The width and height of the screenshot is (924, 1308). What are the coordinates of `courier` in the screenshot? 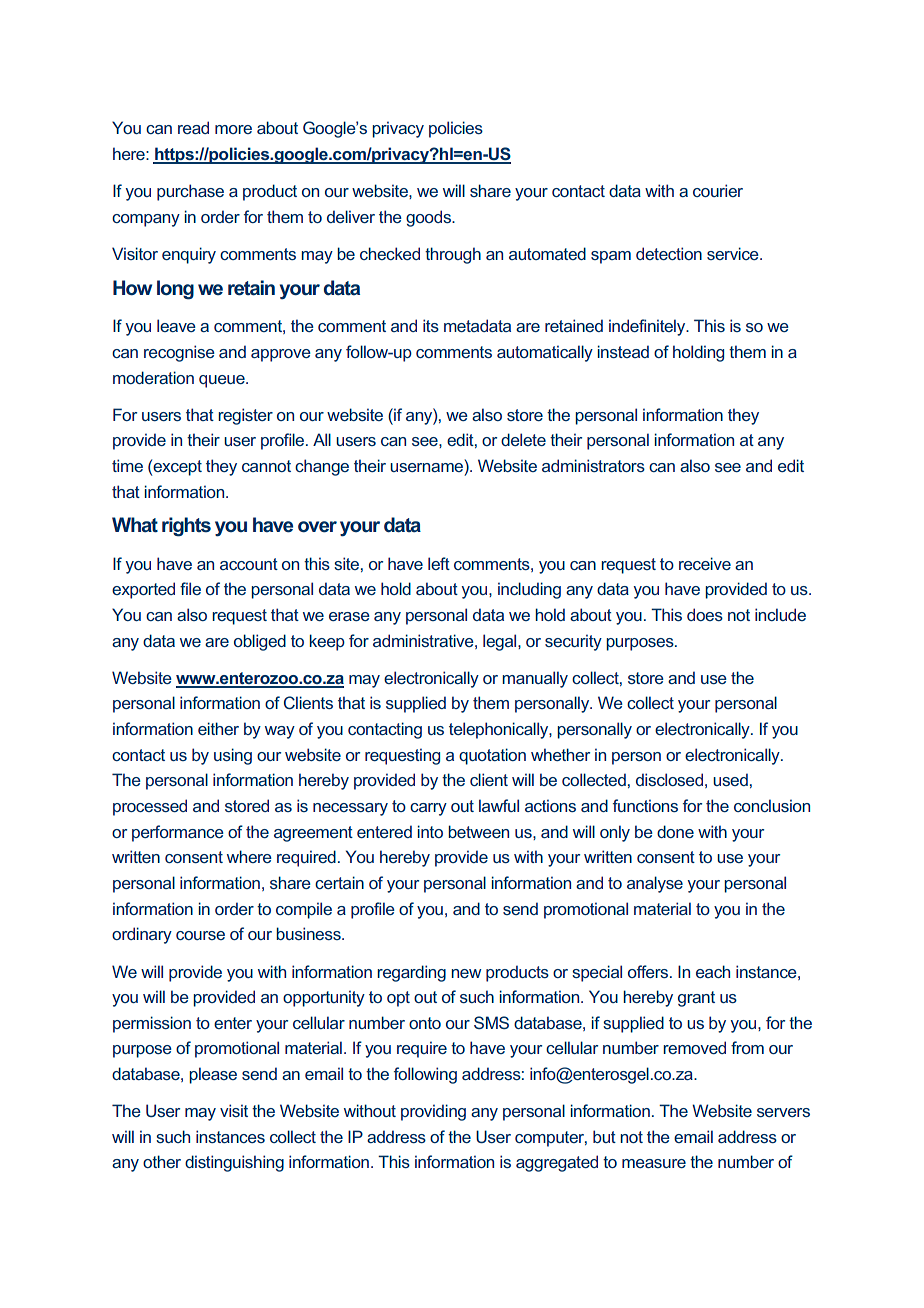 It's located at (718, 190).
